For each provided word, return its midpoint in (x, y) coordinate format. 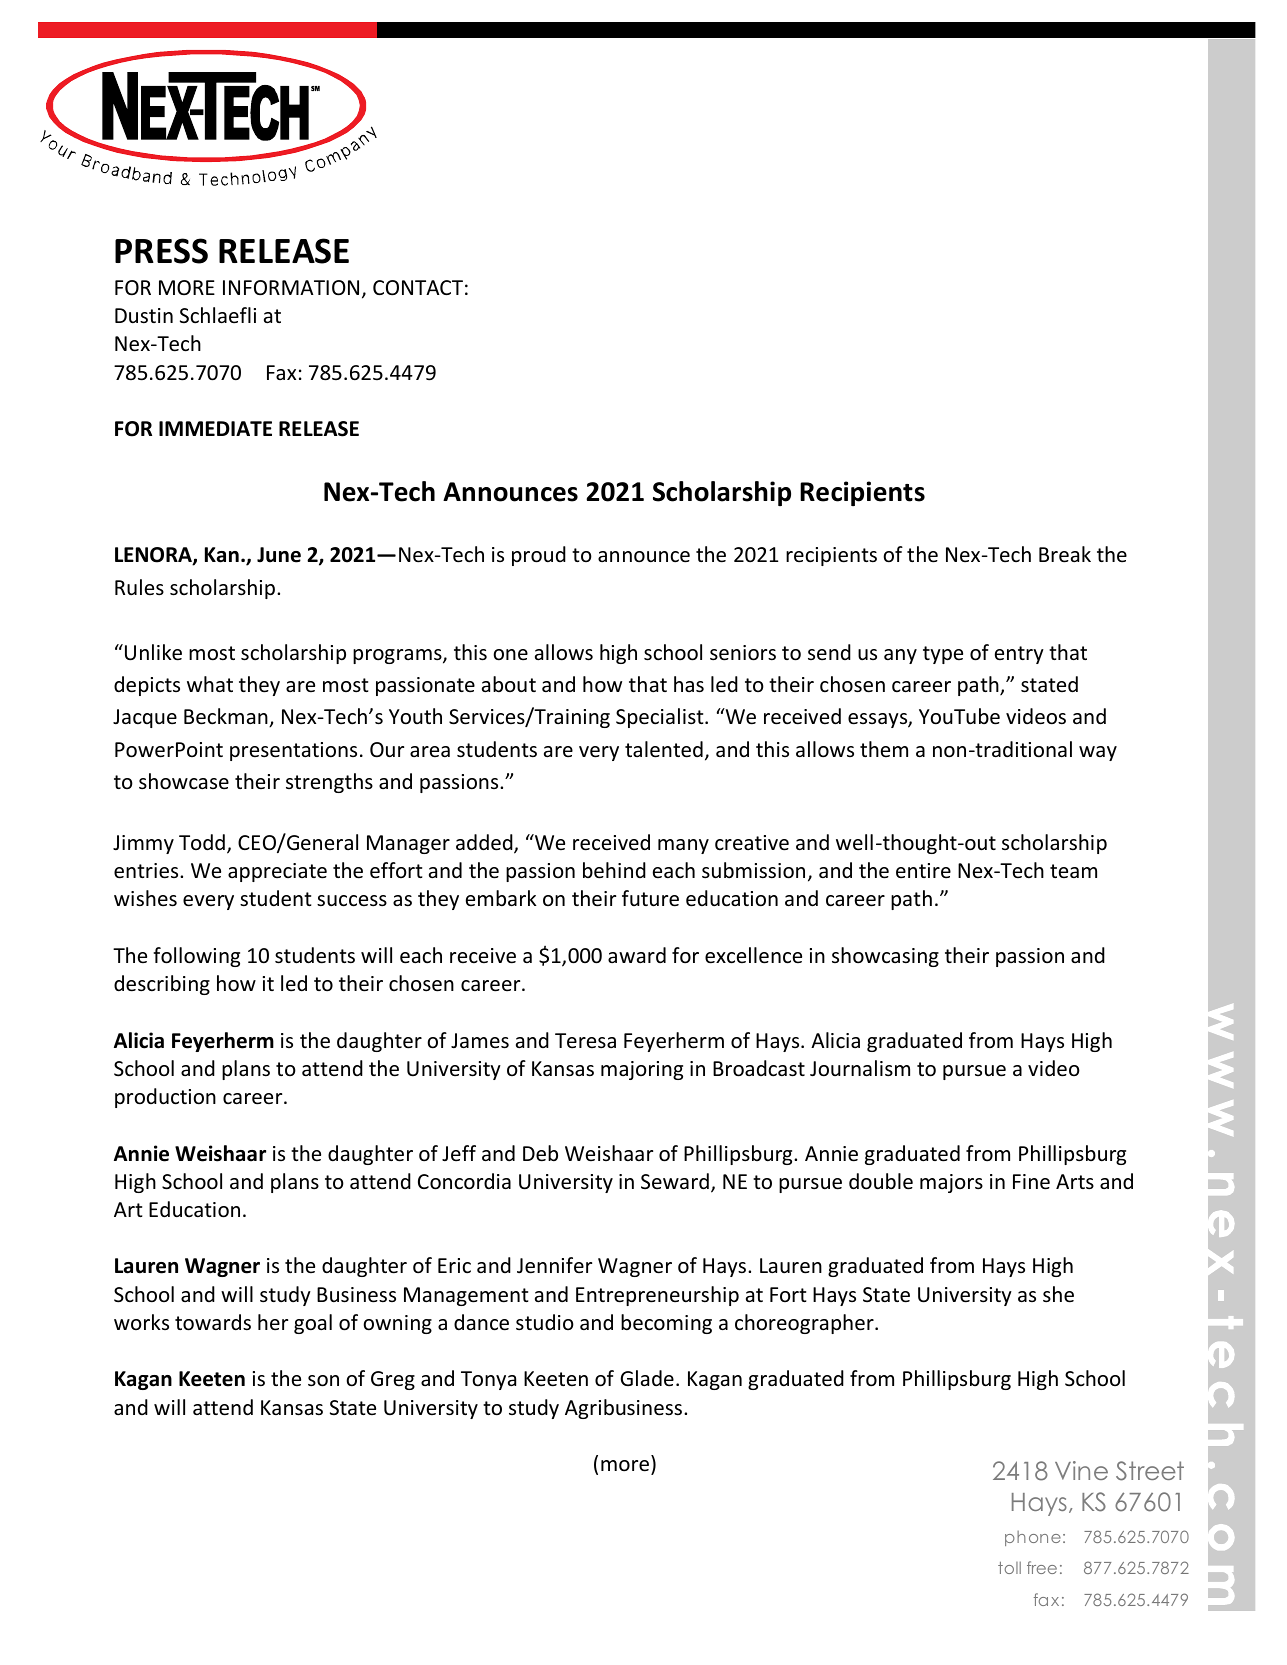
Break (1065, 554)
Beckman (227, 717)
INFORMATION (291, 288)
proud (539, 556)
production (165, 1098)
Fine (1031, 1182)
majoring (642, 1070)
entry (1019, 655)
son (323, 1381)
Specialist (661, 718)
